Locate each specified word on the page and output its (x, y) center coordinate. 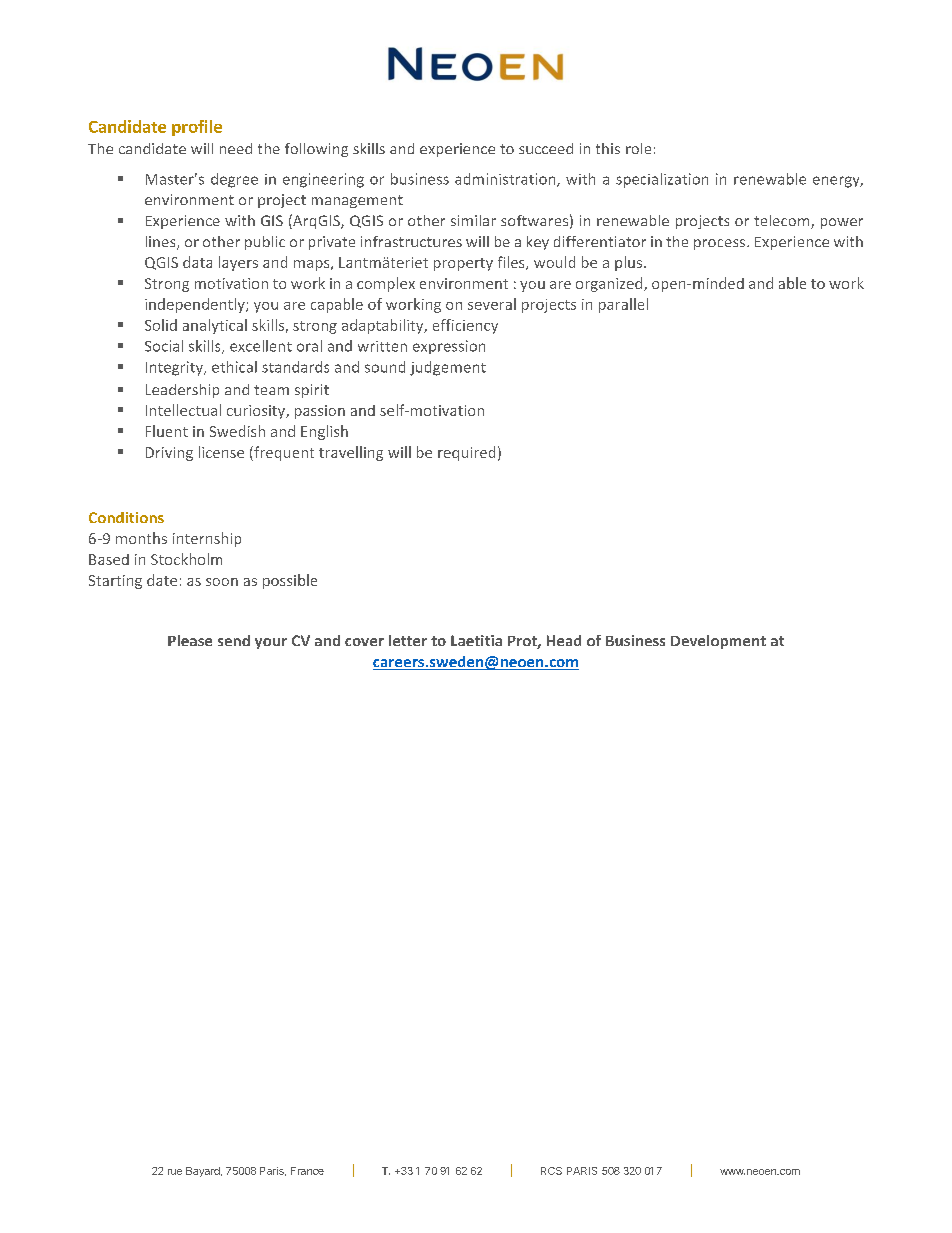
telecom (783, 222)
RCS (551, 1171)
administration (506, 180)
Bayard (204, 1172)
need (236, 148)
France (307, 1171)
